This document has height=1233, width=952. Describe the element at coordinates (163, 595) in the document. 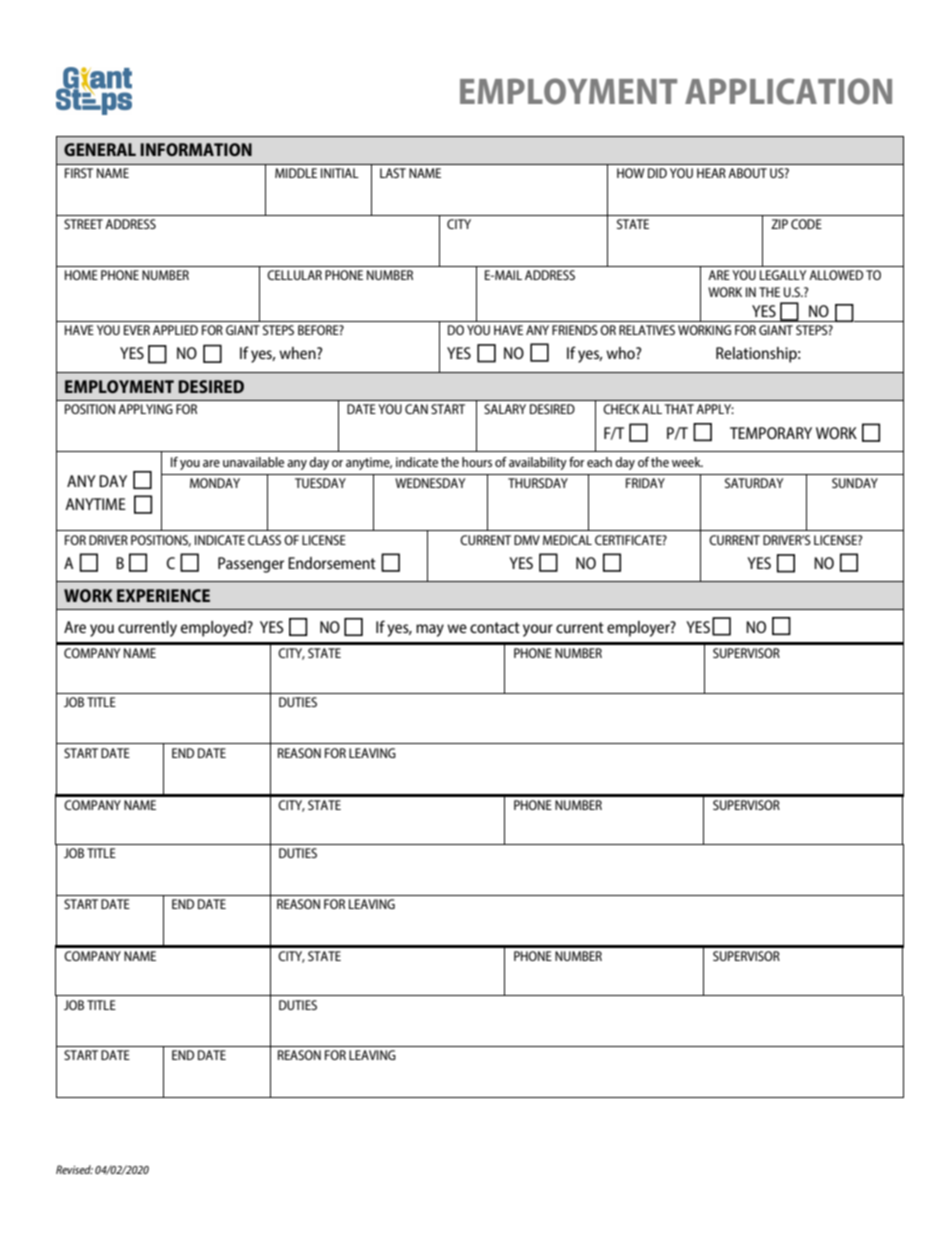

I see `EXPERIENCE` at that location.
